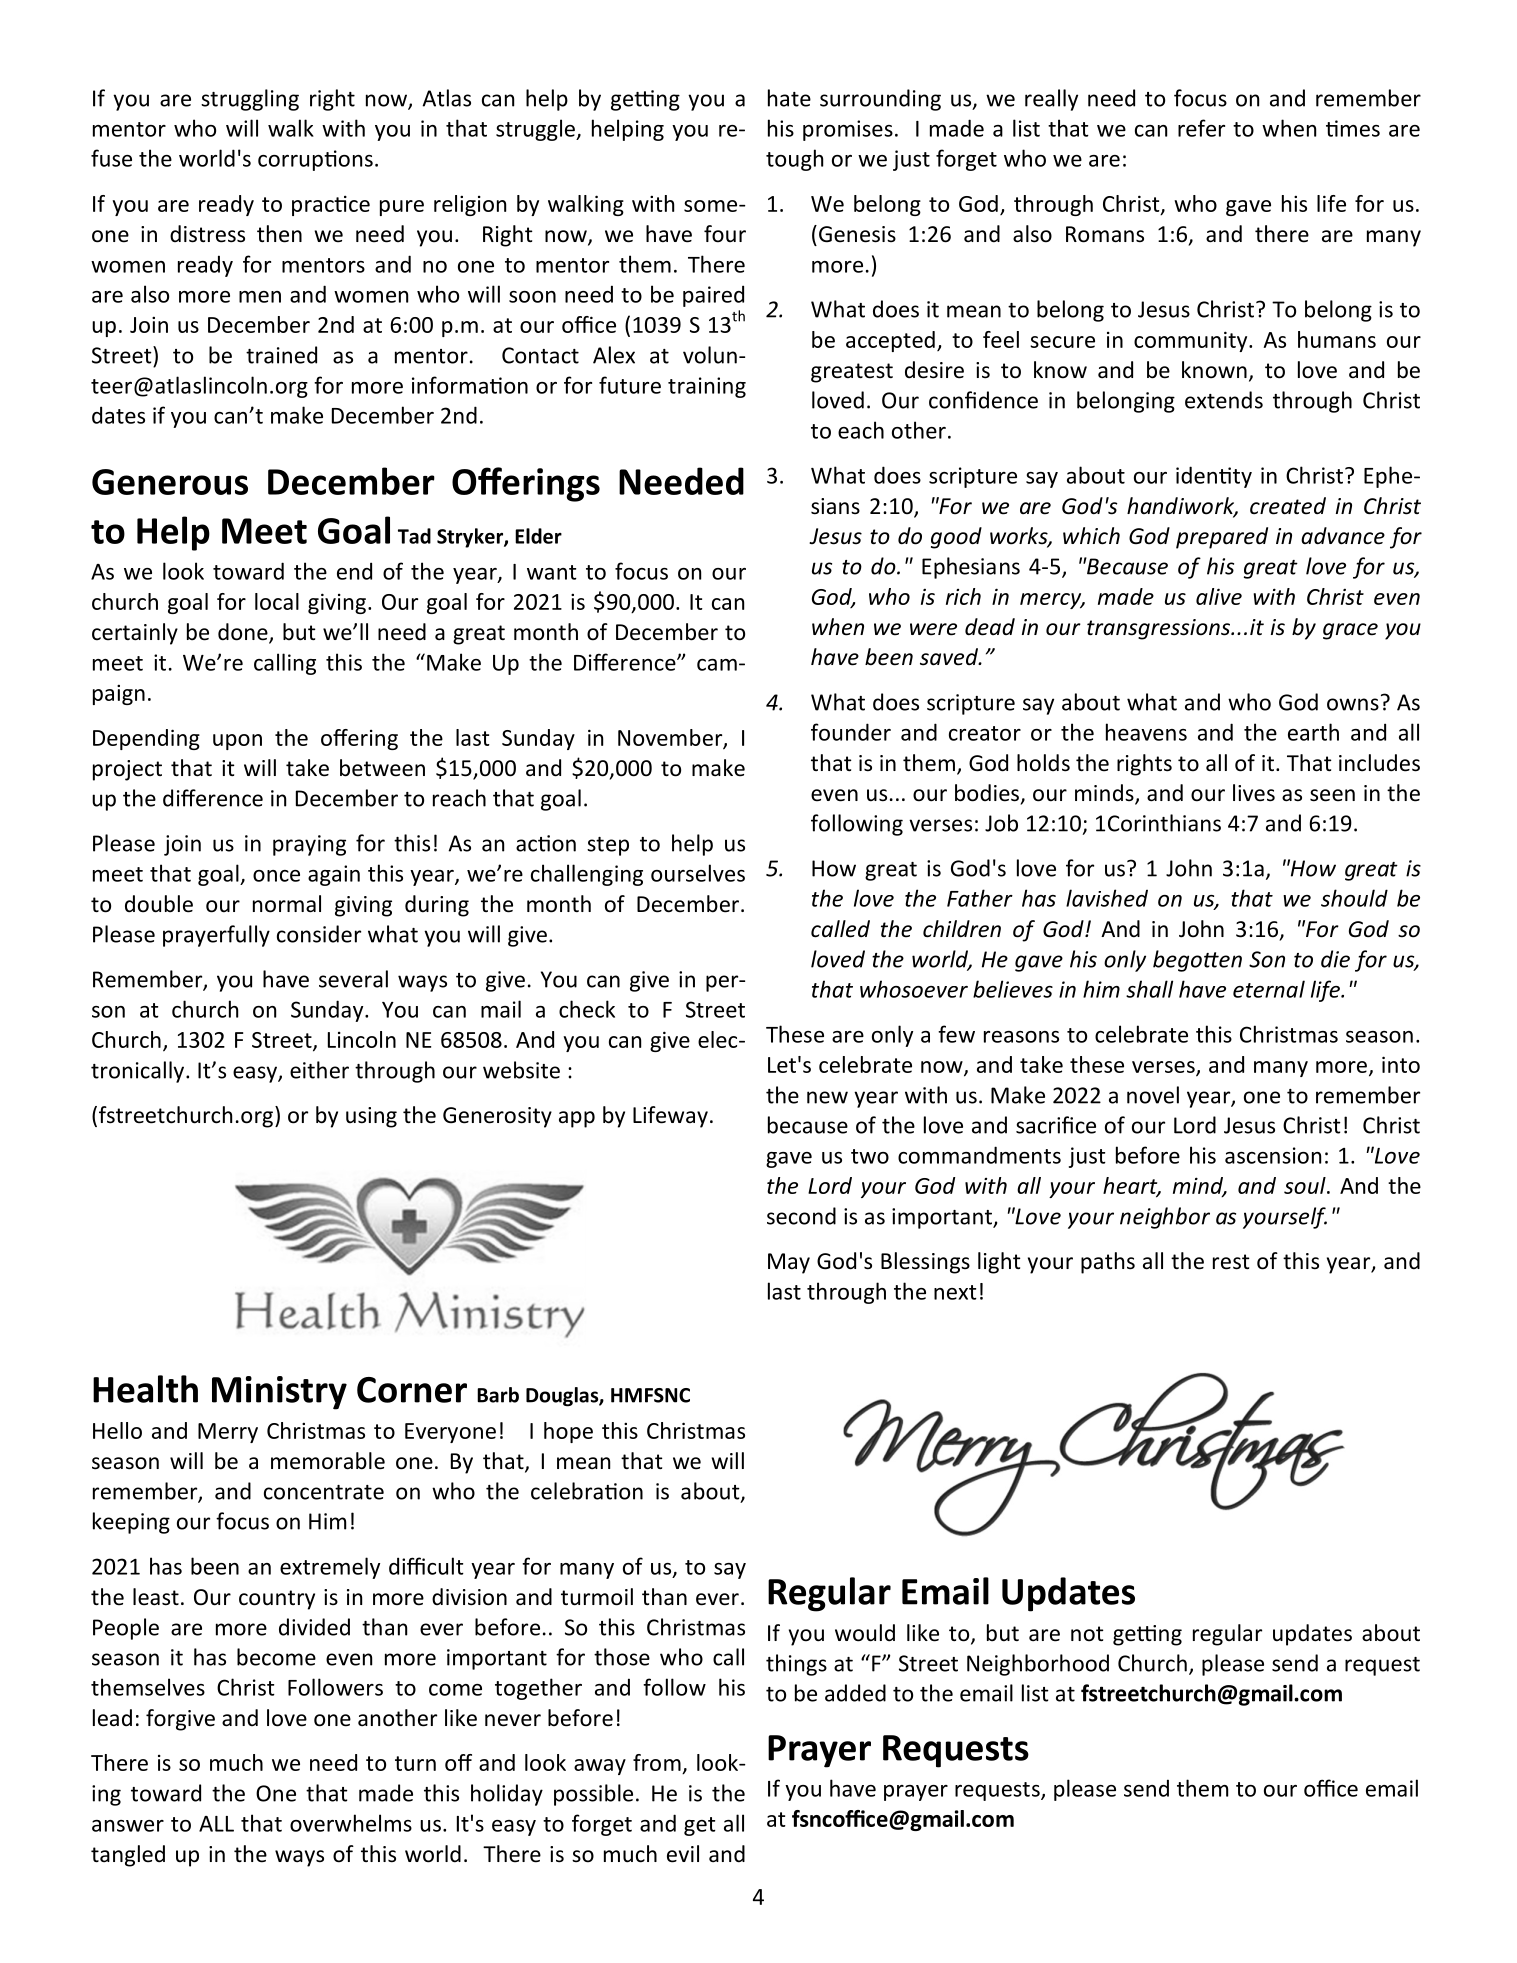 Image resolution: width=1517 pixels, height=1963 pixels. What do you see at coordinates (351, 1823) in the page?
I see `overwhelms` at bounding box center [351, 1823].
